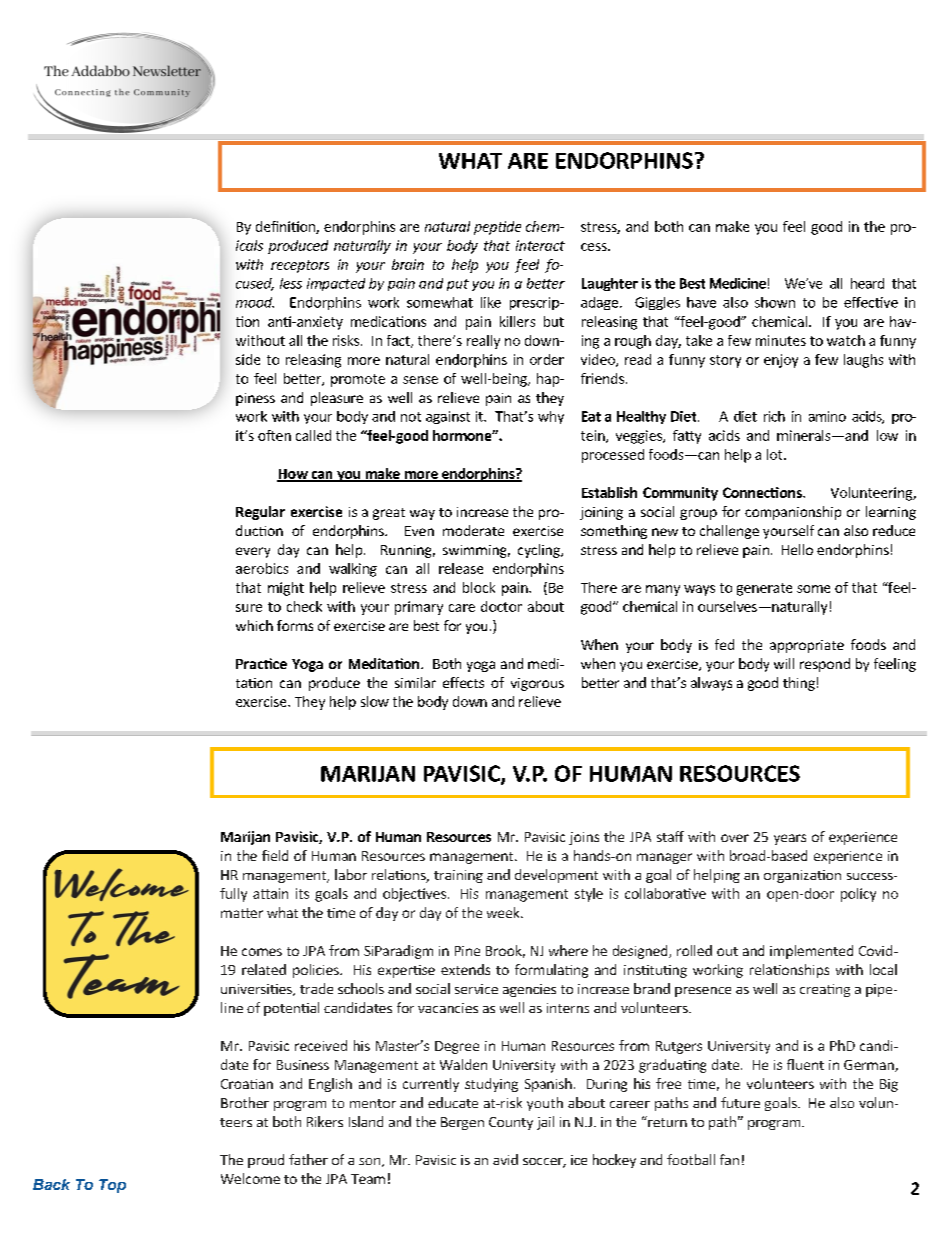 The height and width of the image is (1233, 952). I want to click on field, so click(275, 855).
